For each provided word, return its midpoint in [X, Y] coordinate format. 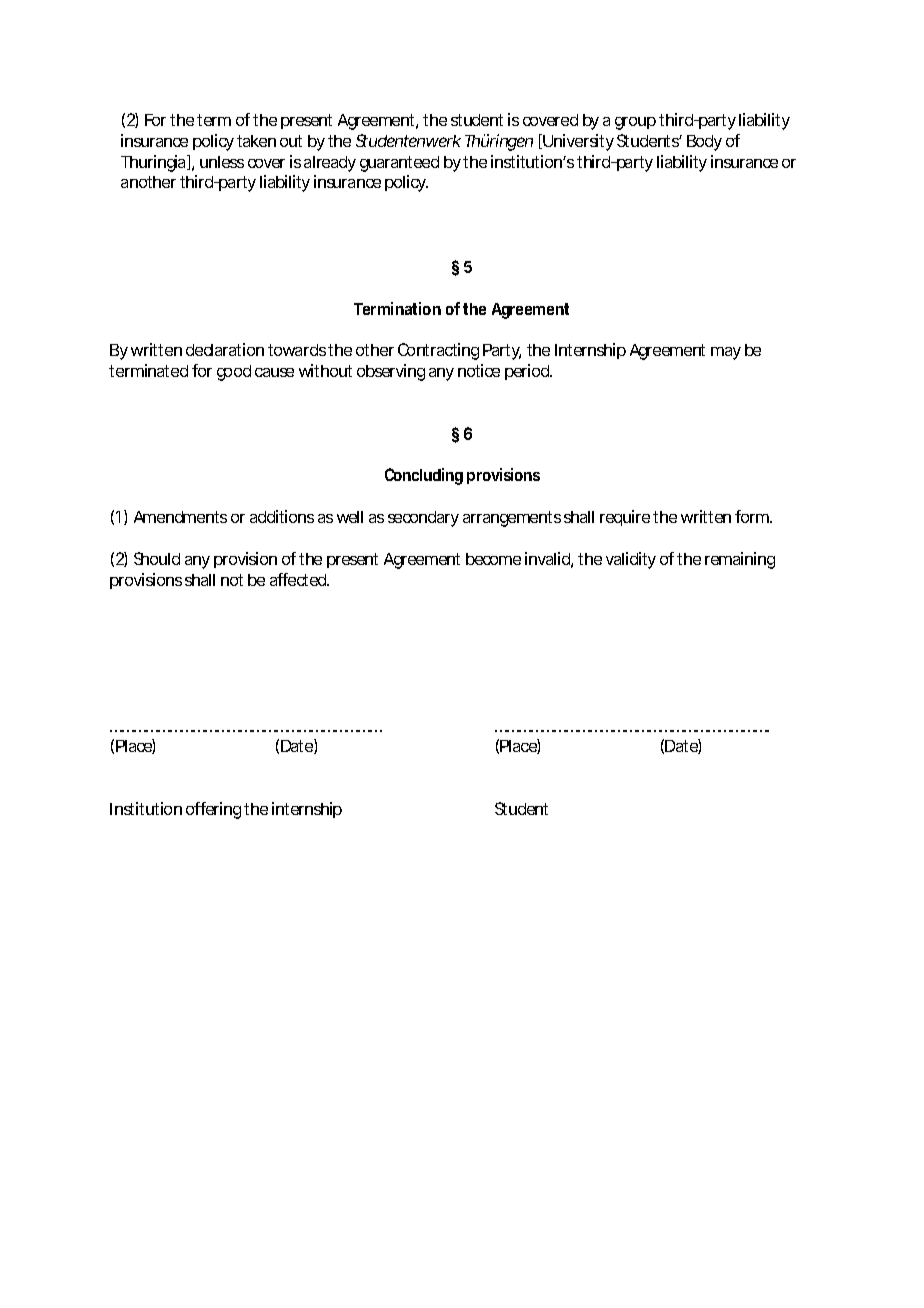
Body [704, 143]
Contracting [438, 351]
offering [213, 810]
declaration [225, 349]
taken [256, 141]
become [493, 559]
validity [631, 560]
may [726, 353]
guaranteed [399, 164]
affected [299, 579]
